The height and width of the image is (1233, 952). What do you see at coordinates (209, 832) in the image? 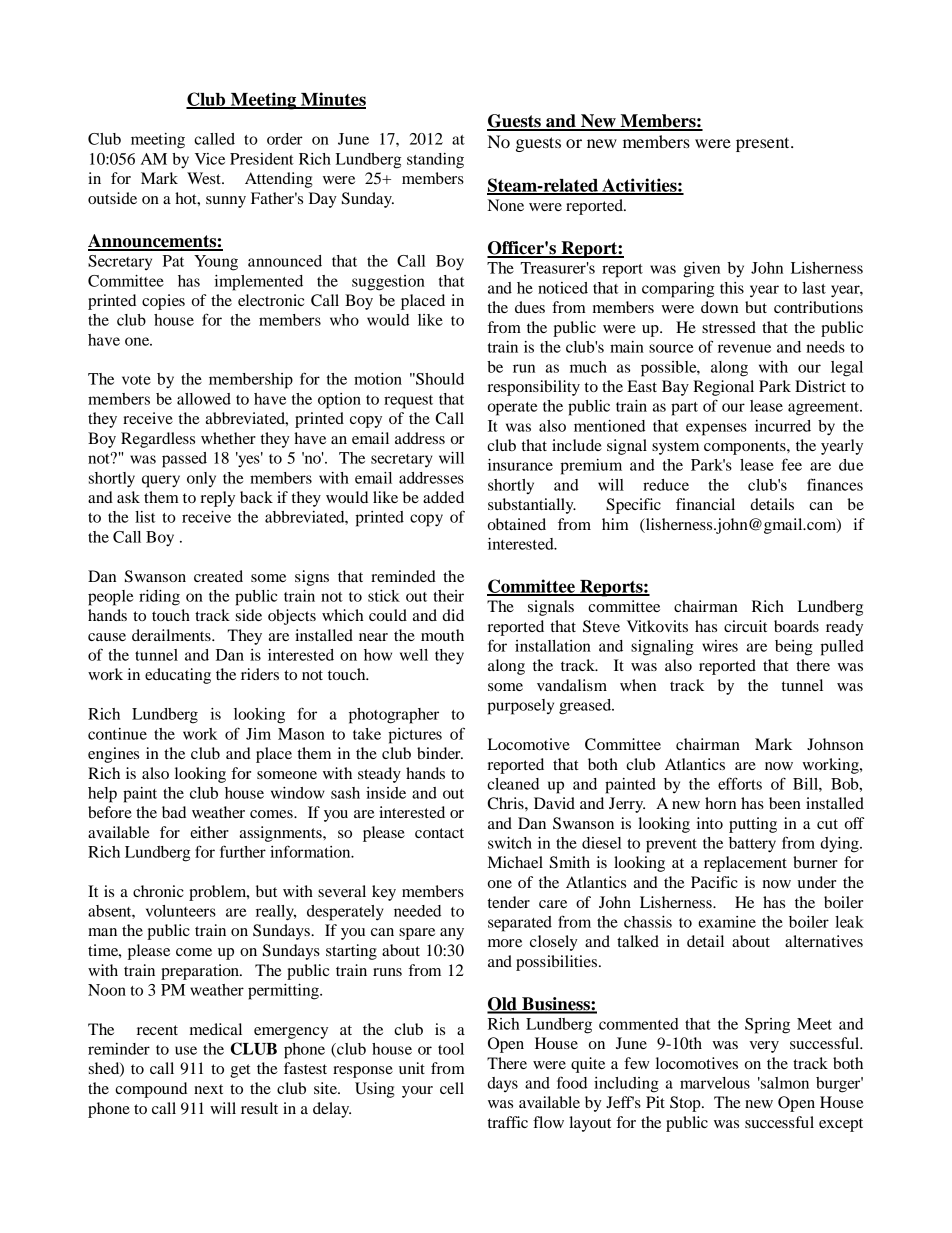
I see `either` at bounding box center [209, 832].
